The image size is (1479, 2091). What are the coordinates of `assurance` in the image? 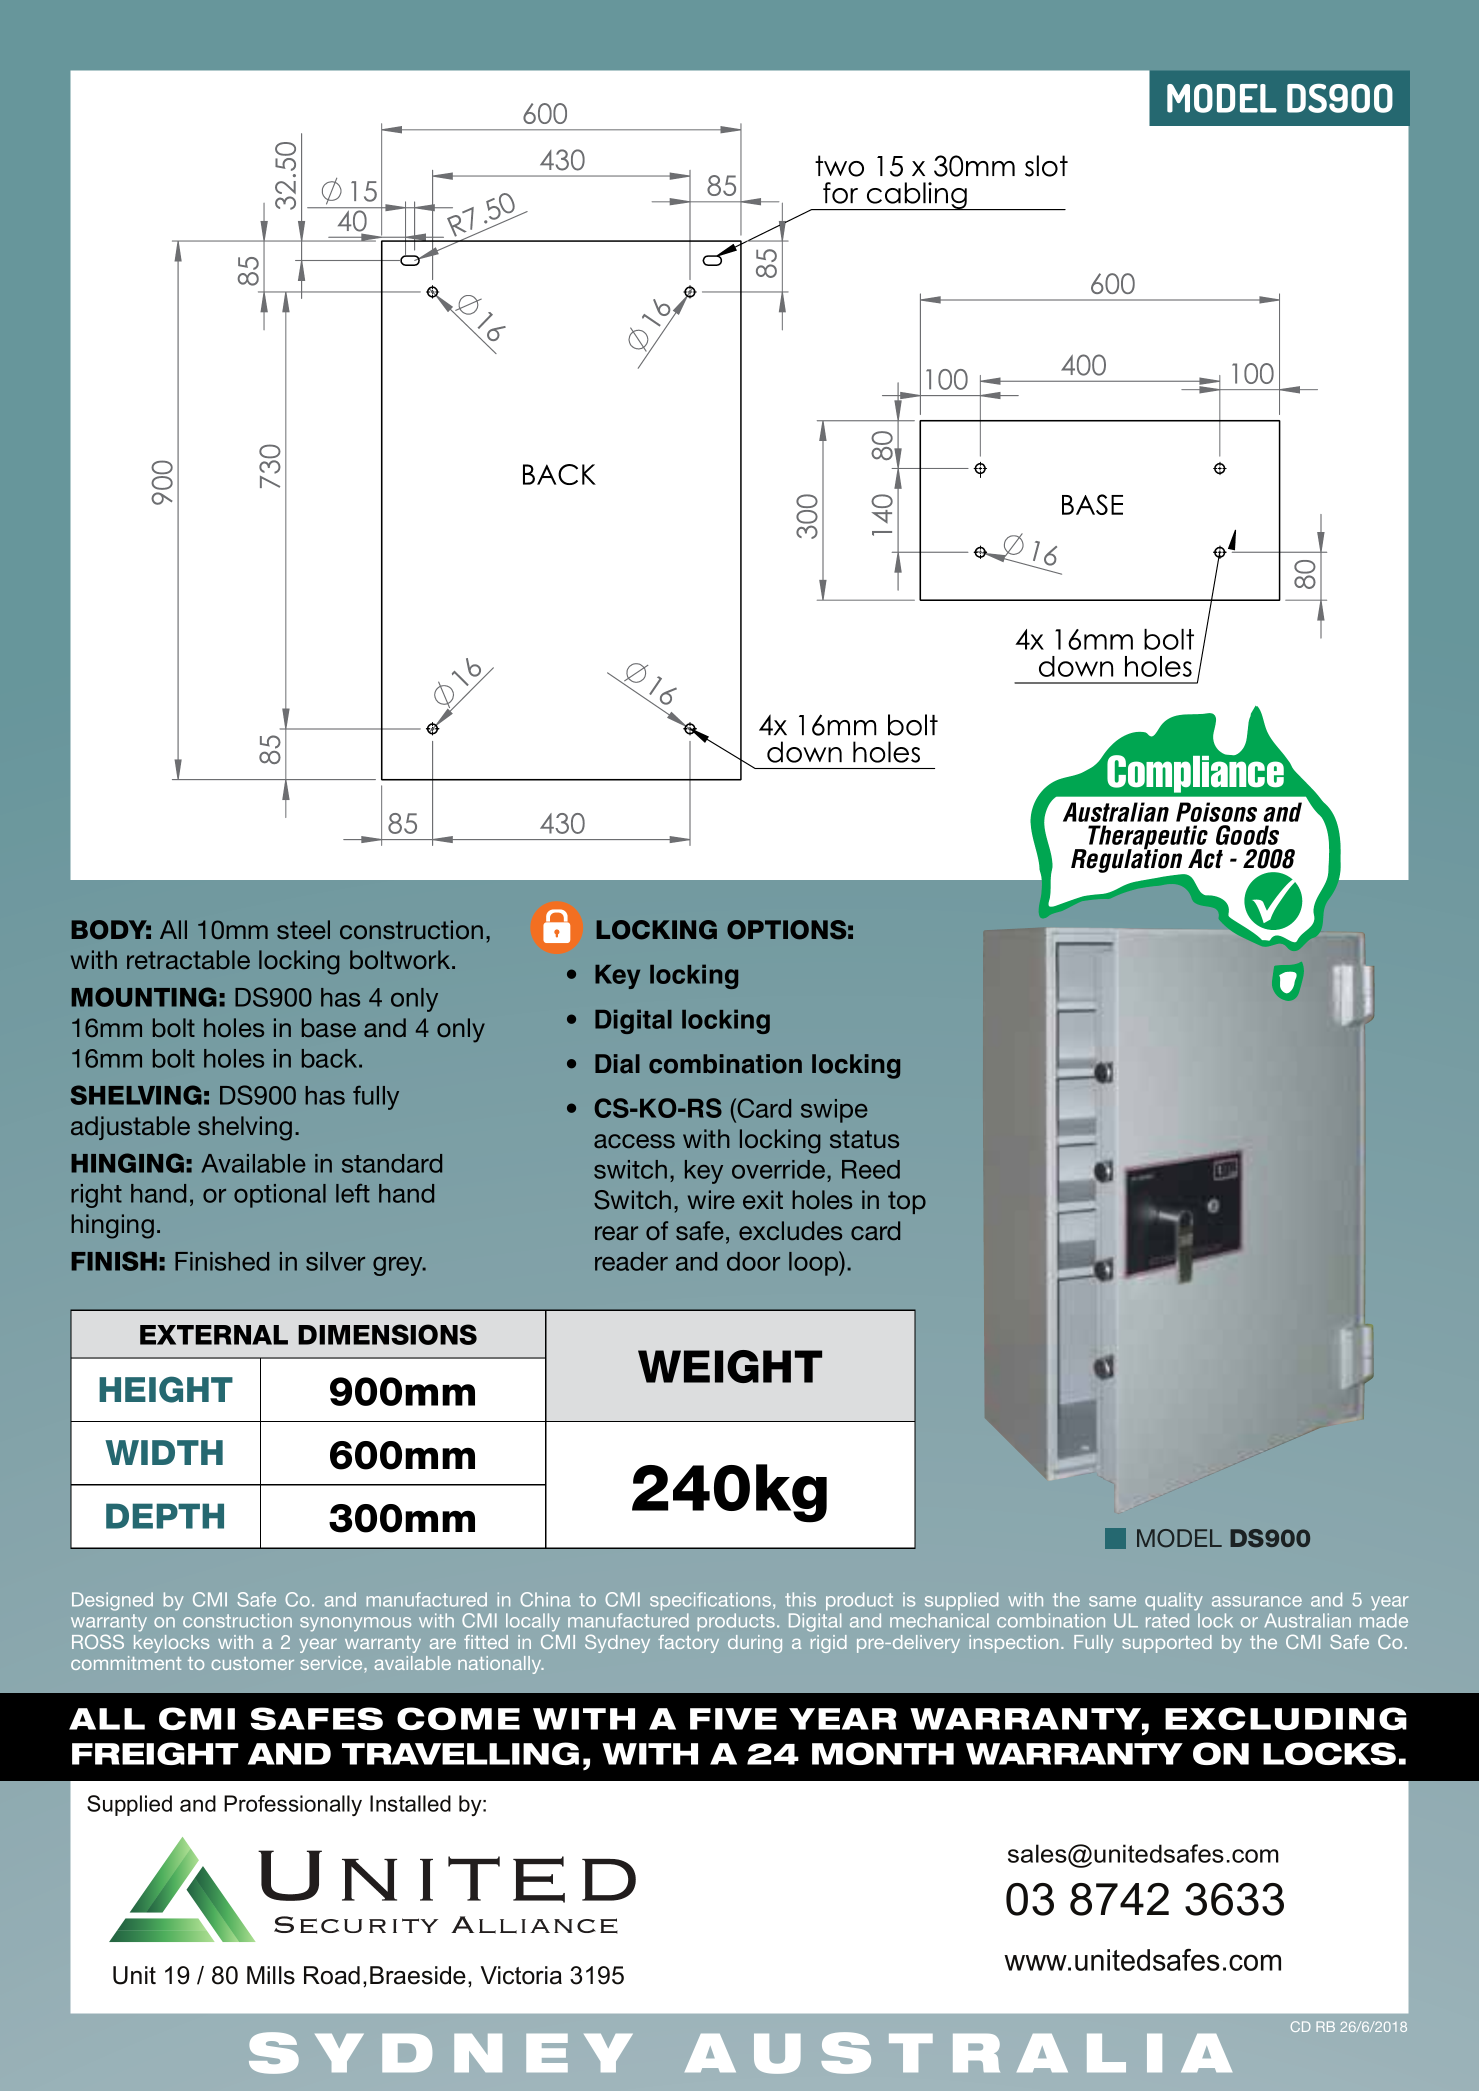 It's located at (1257, 1601).
